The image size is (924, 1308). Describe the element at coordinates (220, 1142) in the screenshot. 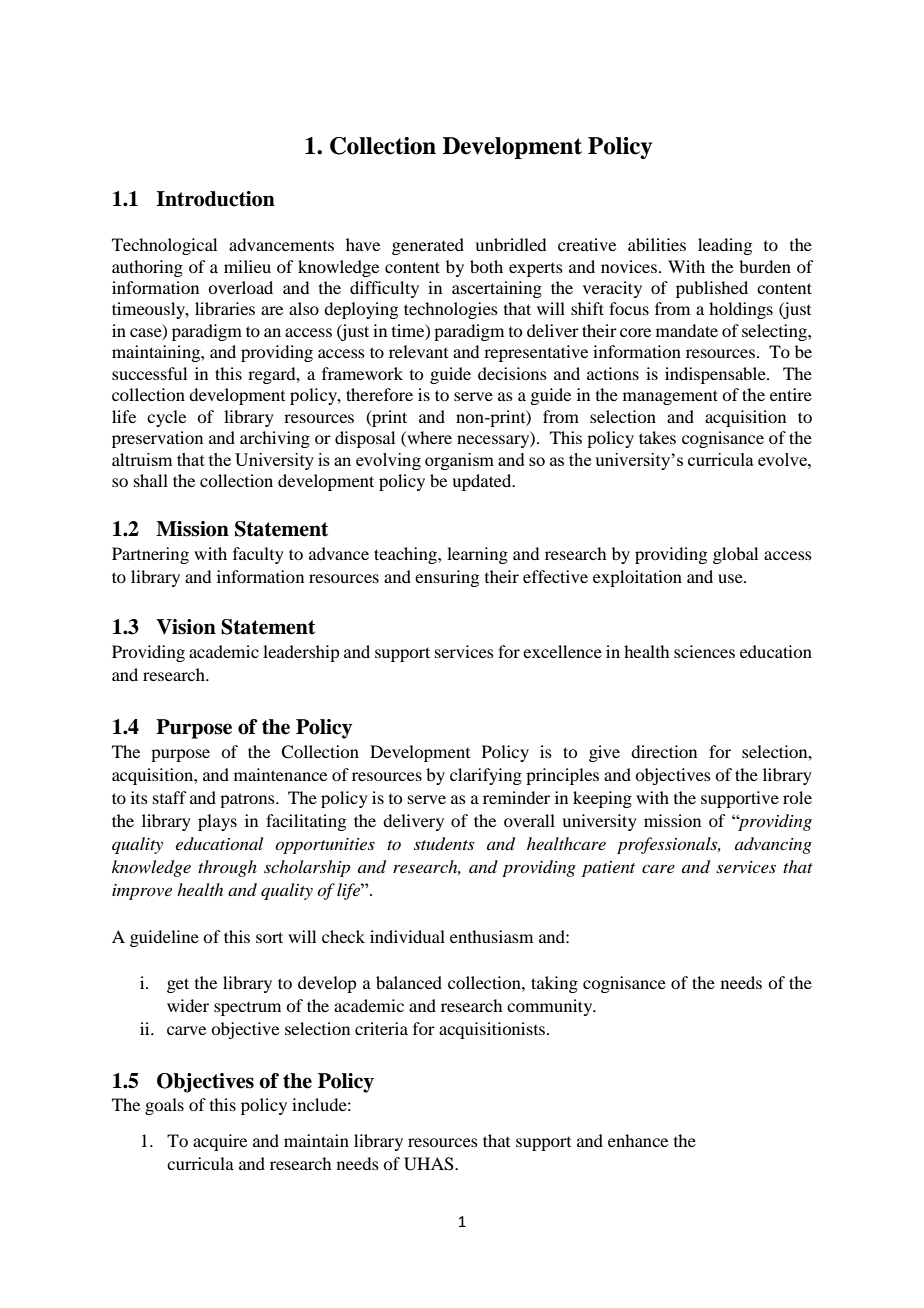

I see `acquire` at that location.
